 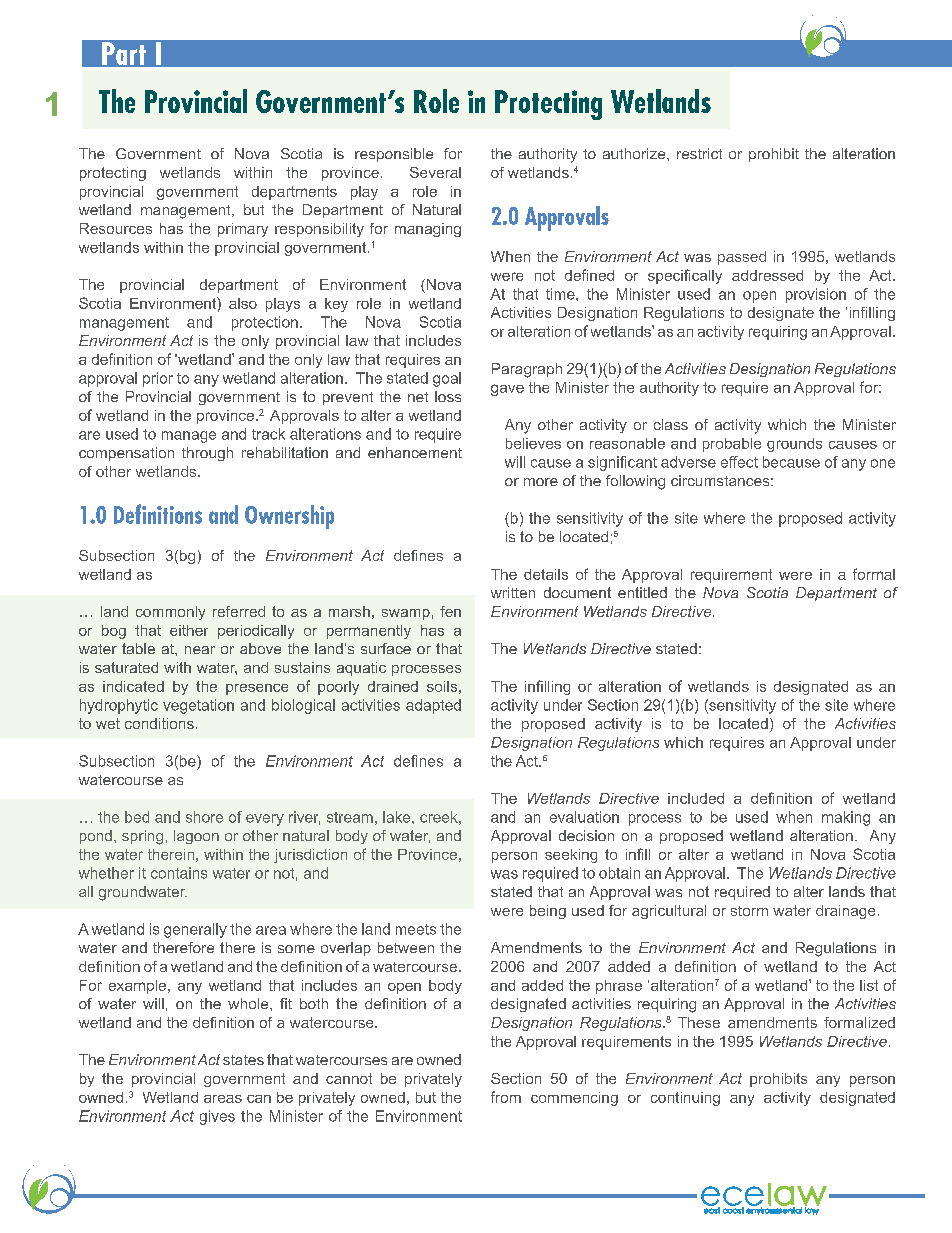 What do you see at coordinates (189, 630) in the document?
I see `either` at bounding box center [189, 630].
